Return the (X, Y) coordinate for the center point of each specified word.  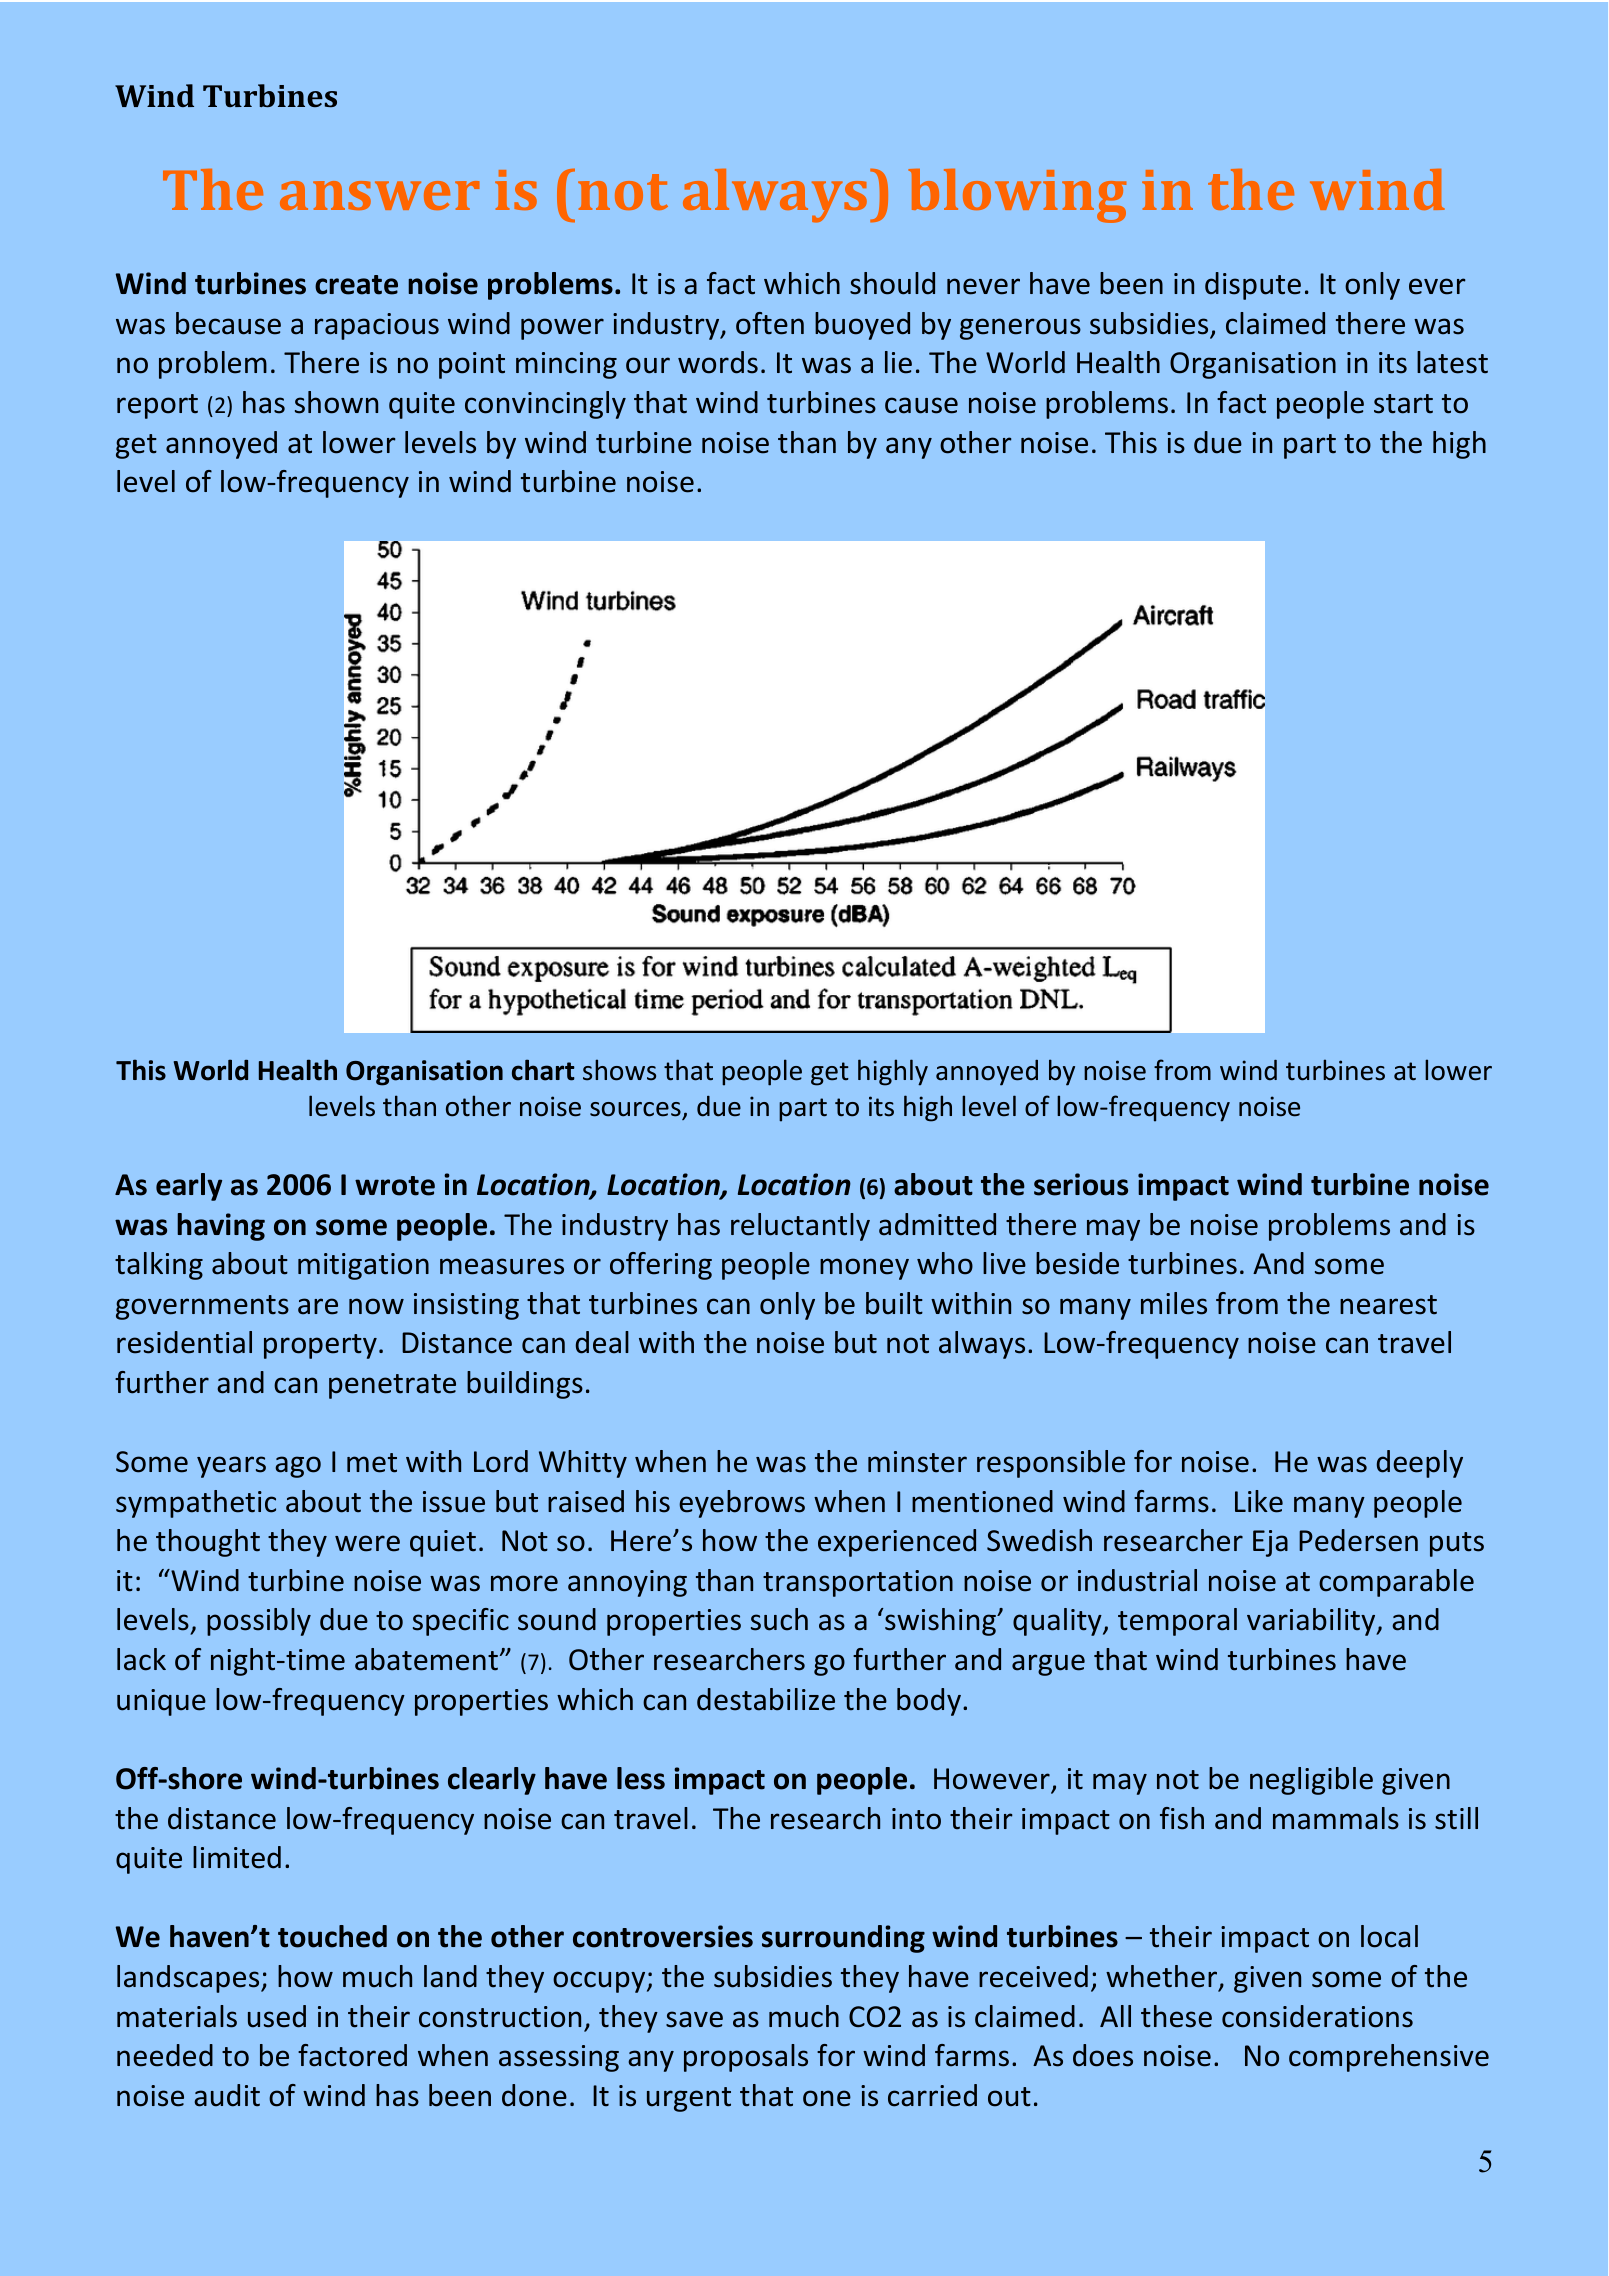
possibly (259, 1622)
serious (1081, 1184)
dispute (1253, 286)
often (770, 323)
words (718, 362)
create (356, 285)
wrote (395, 1186)
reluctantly (800, 1227)
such (779, 1619)
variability (1312, 1622)
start (1403, 404)
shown (336, 402)
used (277, 2016)
